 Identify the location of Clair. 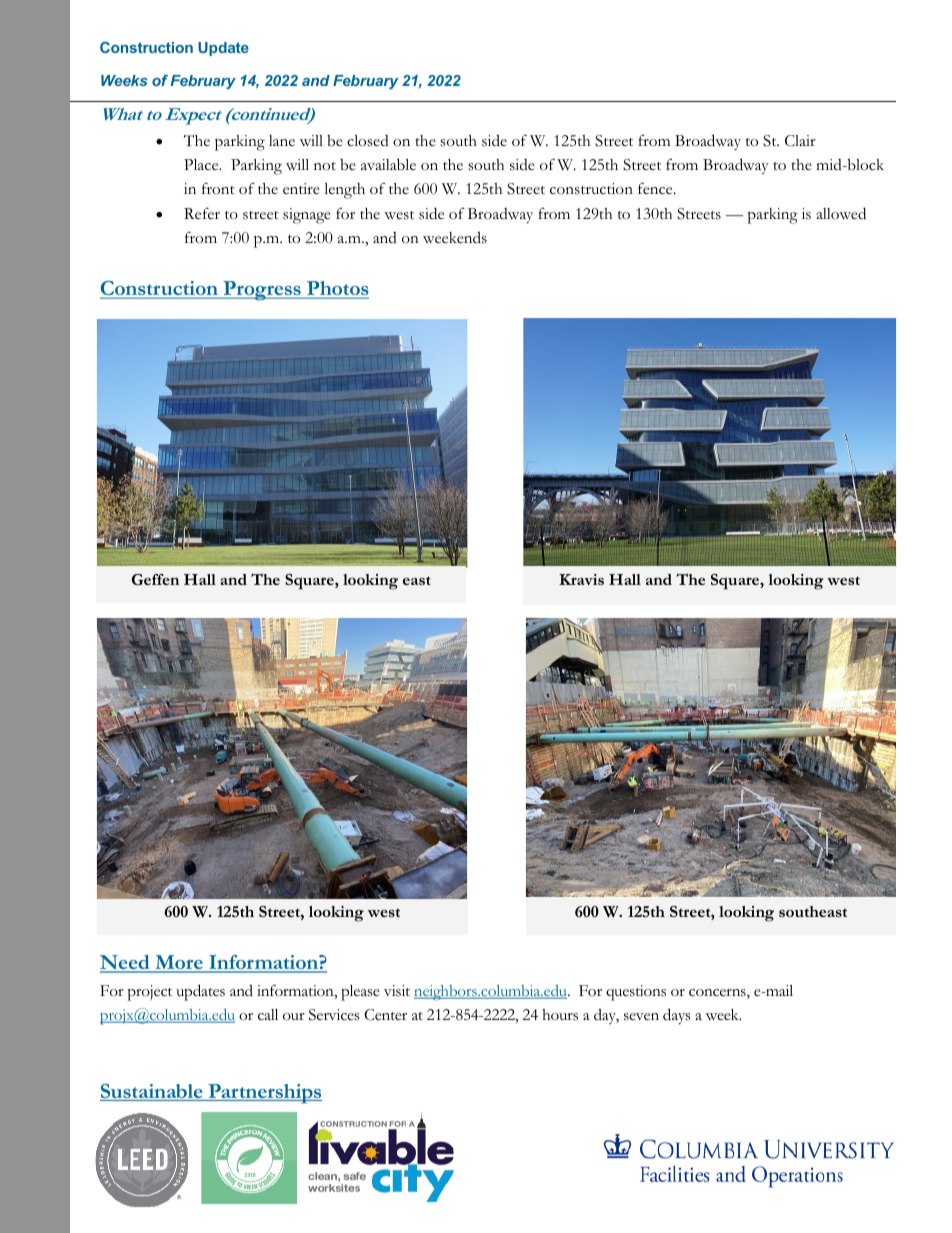
(800, 141).
